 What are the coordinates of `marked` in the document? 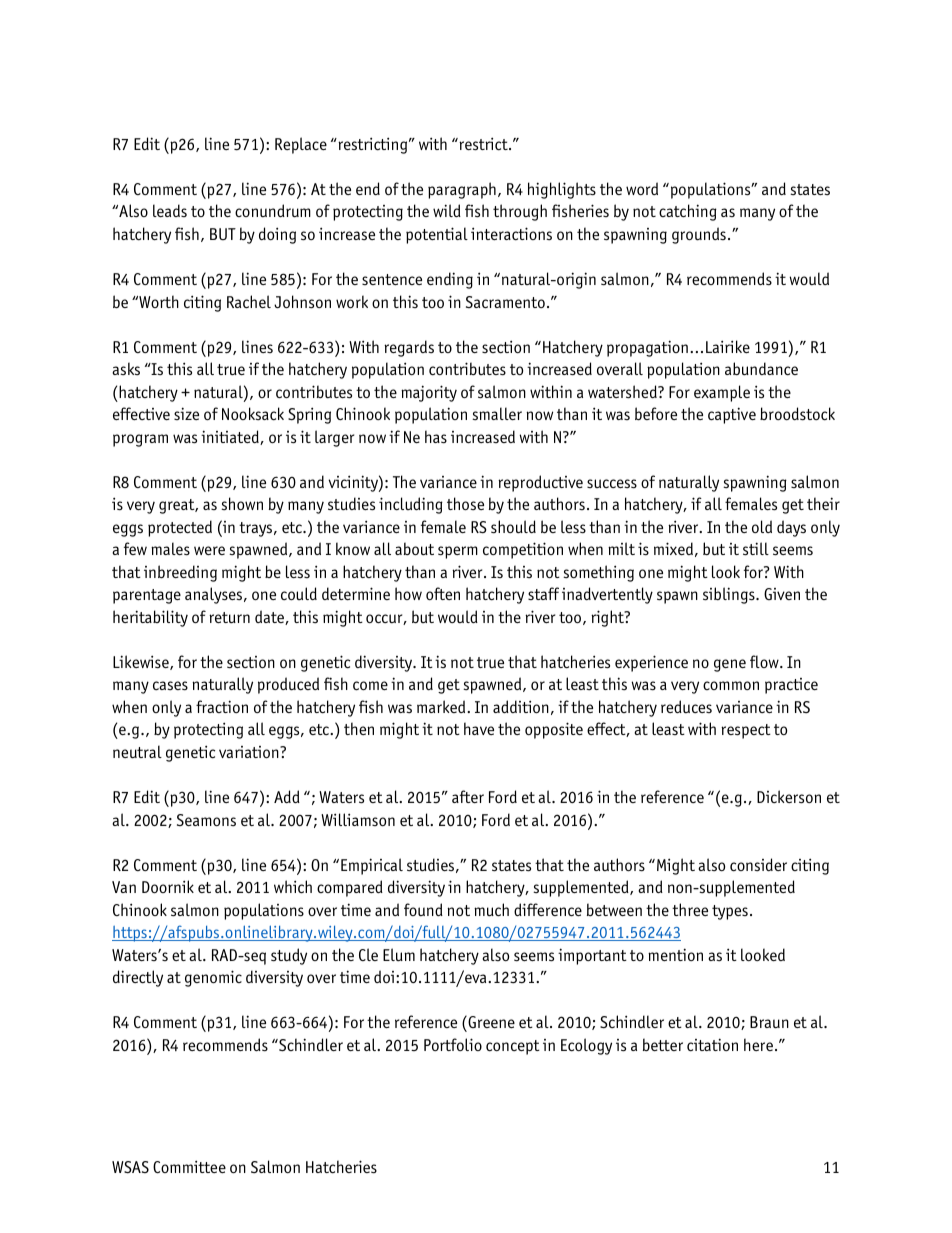 It's located at (442, 706).
